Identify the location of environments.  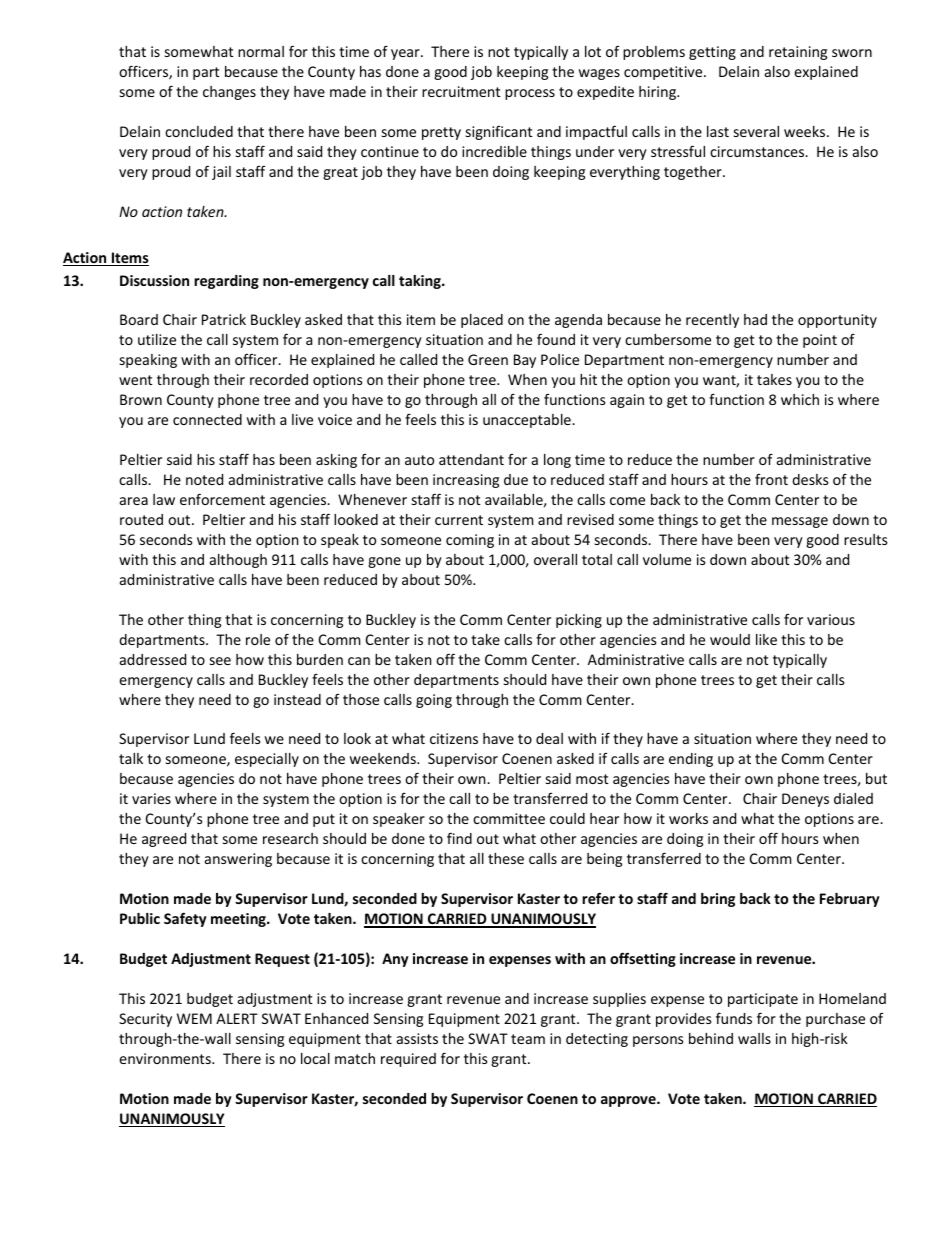
(166, 1058).
